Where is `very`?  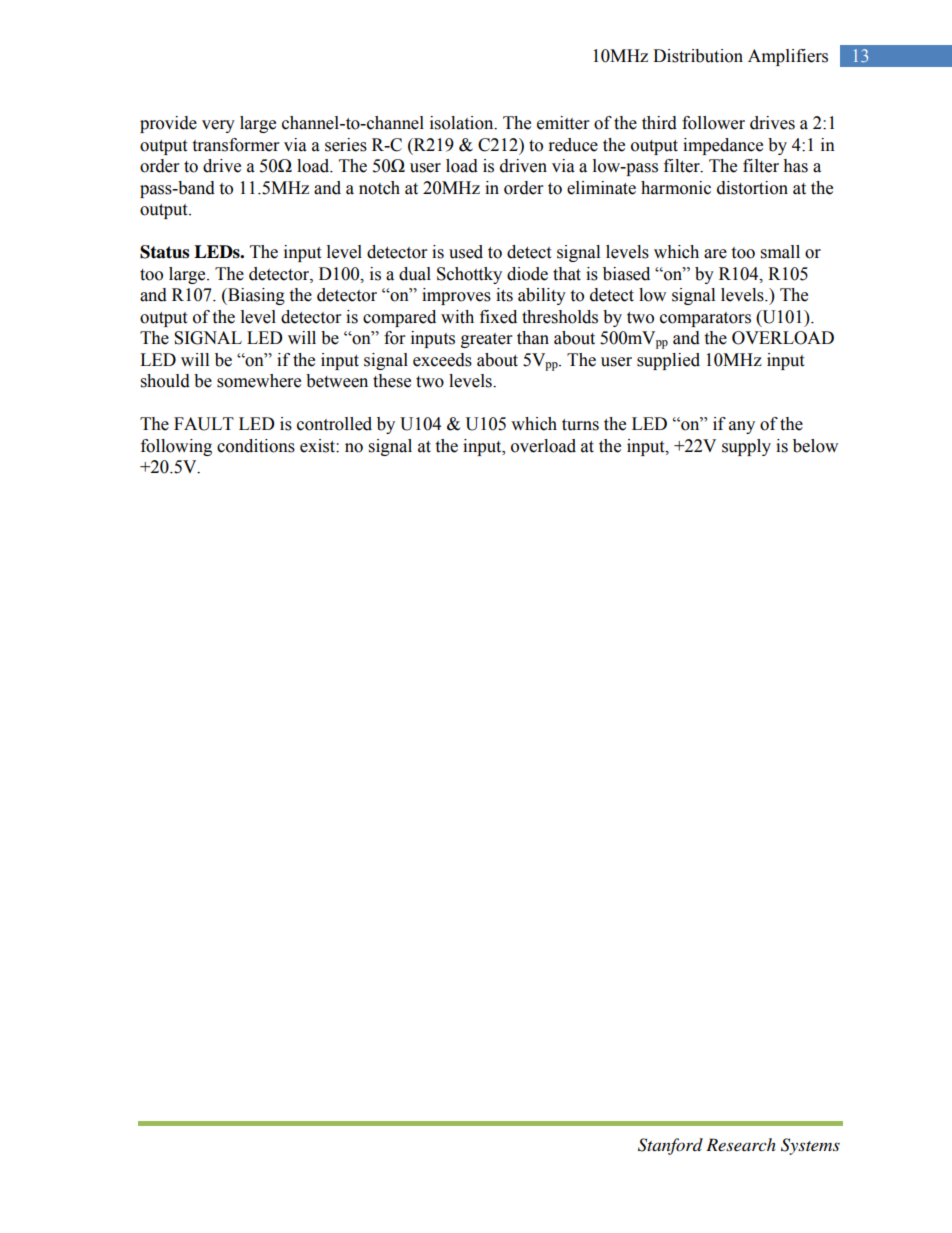 very is located at coordinates (218, 126).
